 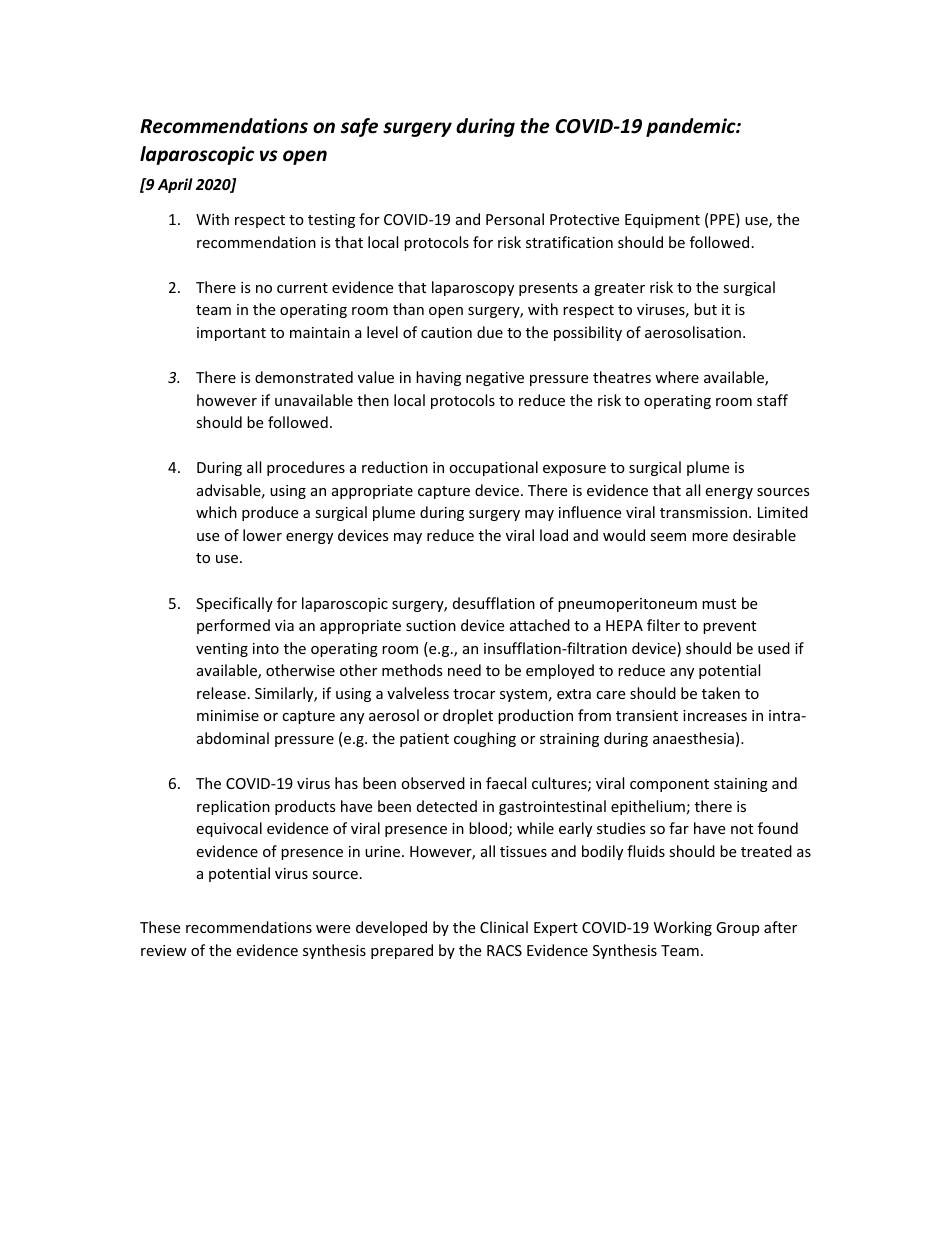 I want to click on negative, so click(x=495, y=379).
